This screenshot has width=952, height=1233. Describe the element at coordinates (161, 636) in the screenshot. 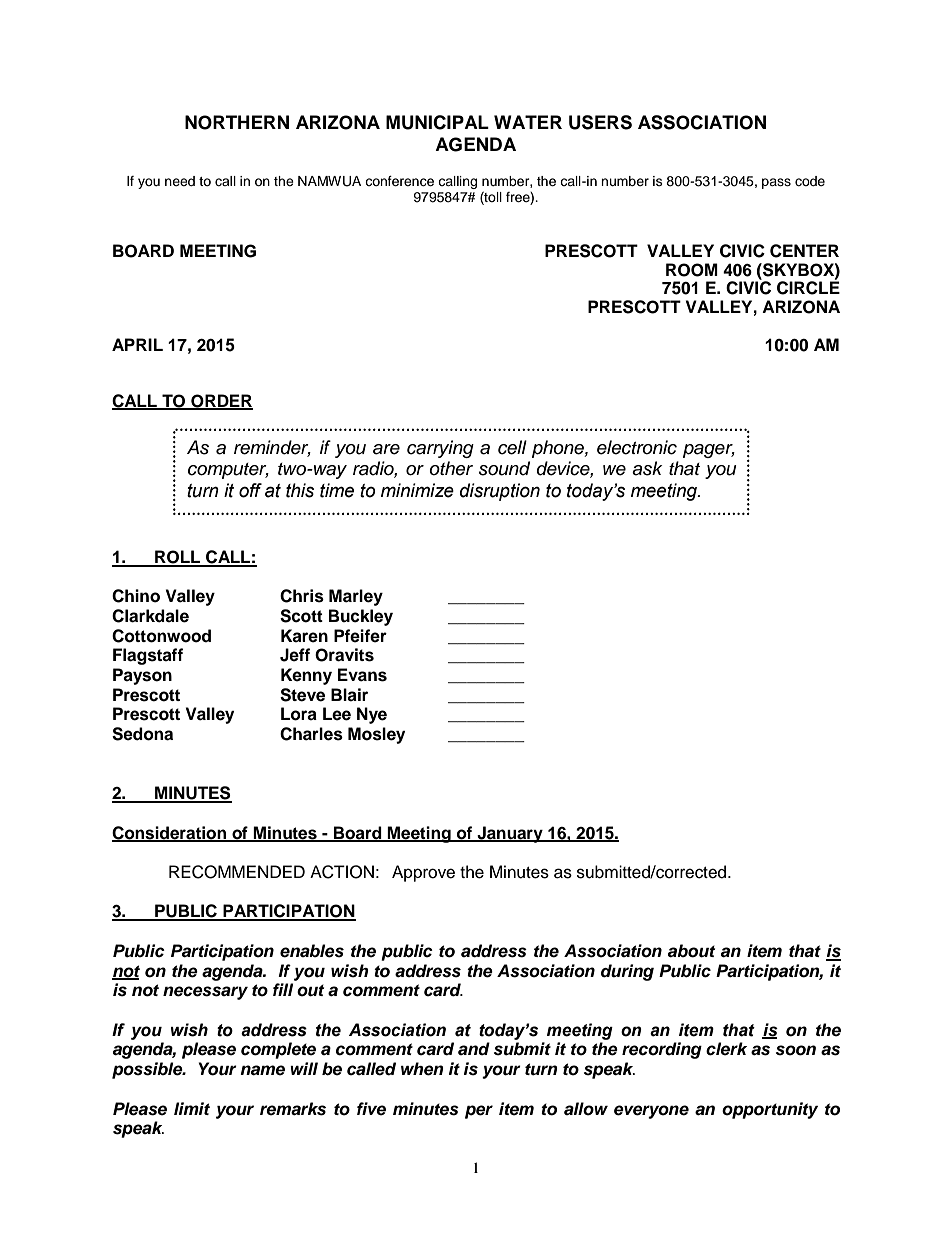

I see `Cottonwood` at that location.
